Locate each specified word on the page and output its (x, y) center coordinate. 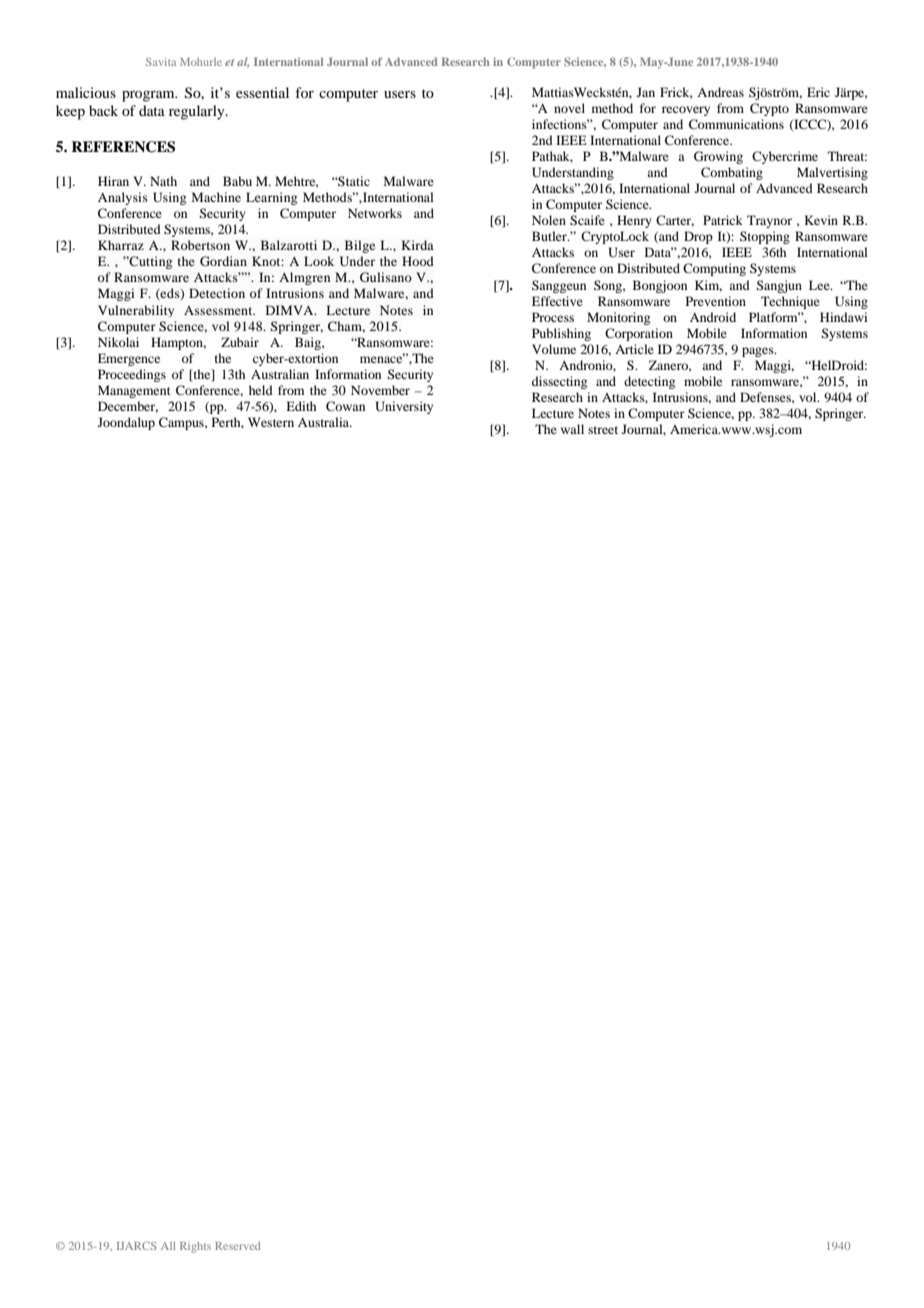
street (603, 430)
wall (572, 429)
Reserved (237, 1246)
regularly (198, 112)
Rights (195, 1247)
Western (271, 422)
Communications (736, 124)
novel (569, 108)
